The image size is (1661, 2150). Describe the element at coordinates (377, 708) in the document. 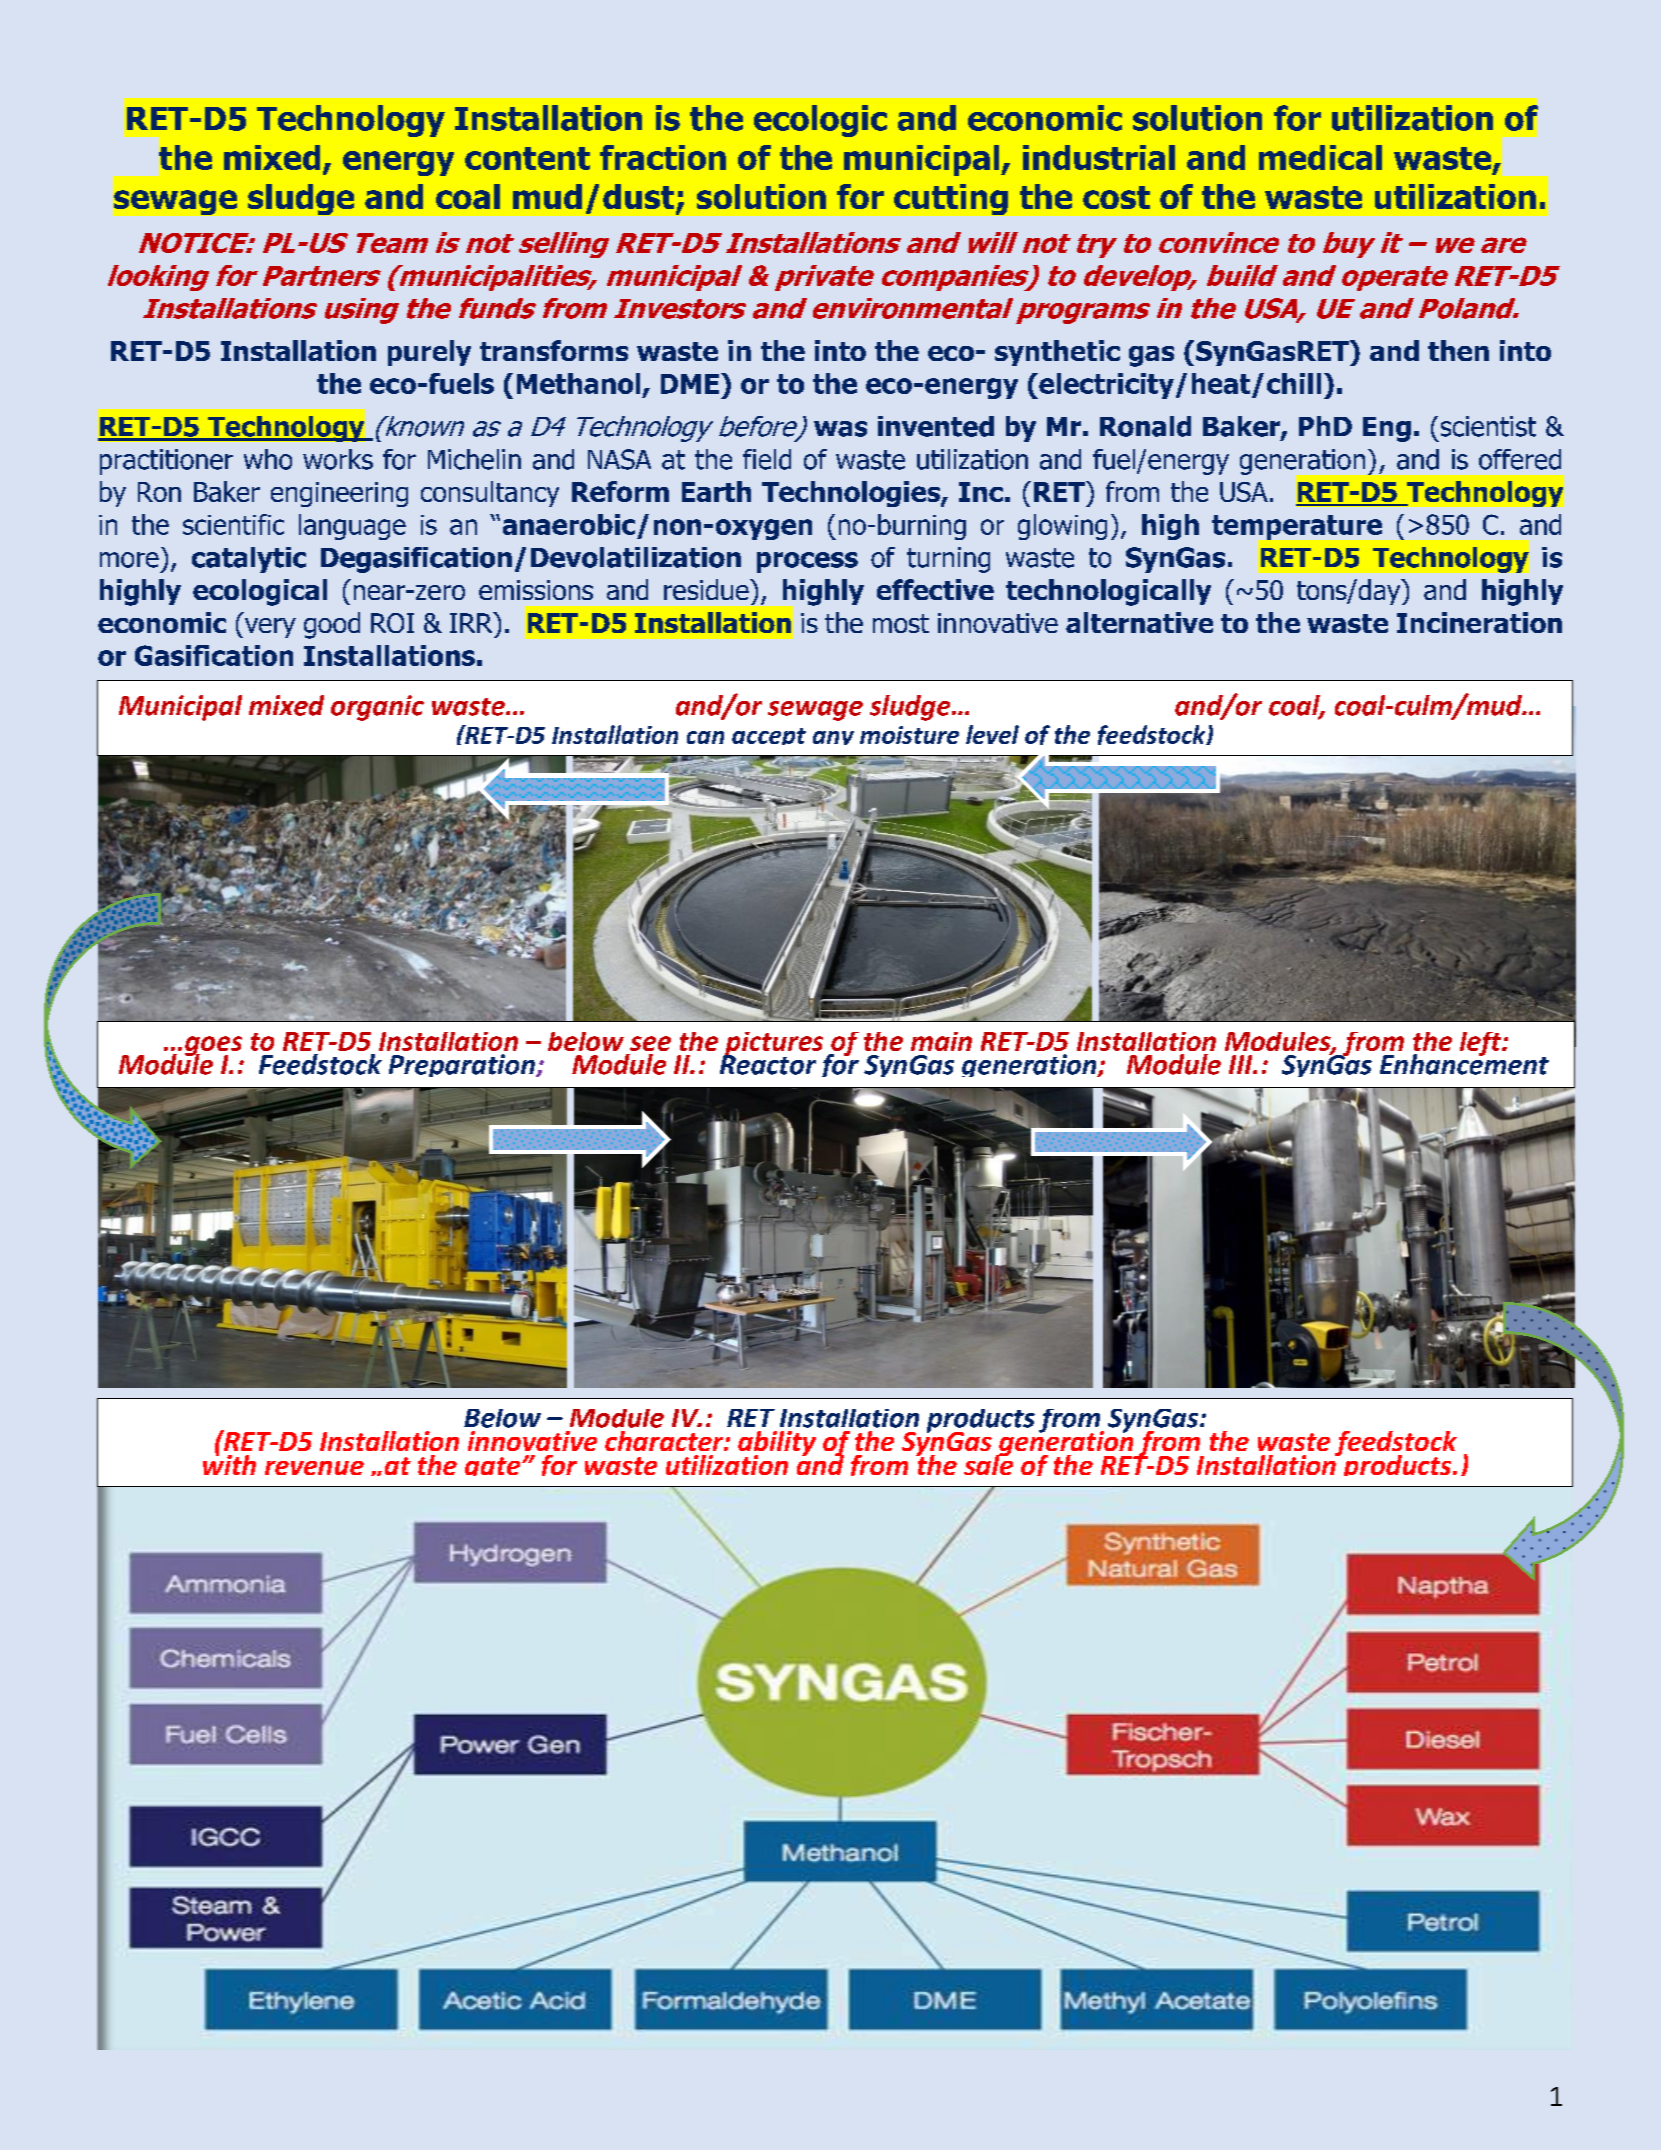

I see `organic` at that location.
